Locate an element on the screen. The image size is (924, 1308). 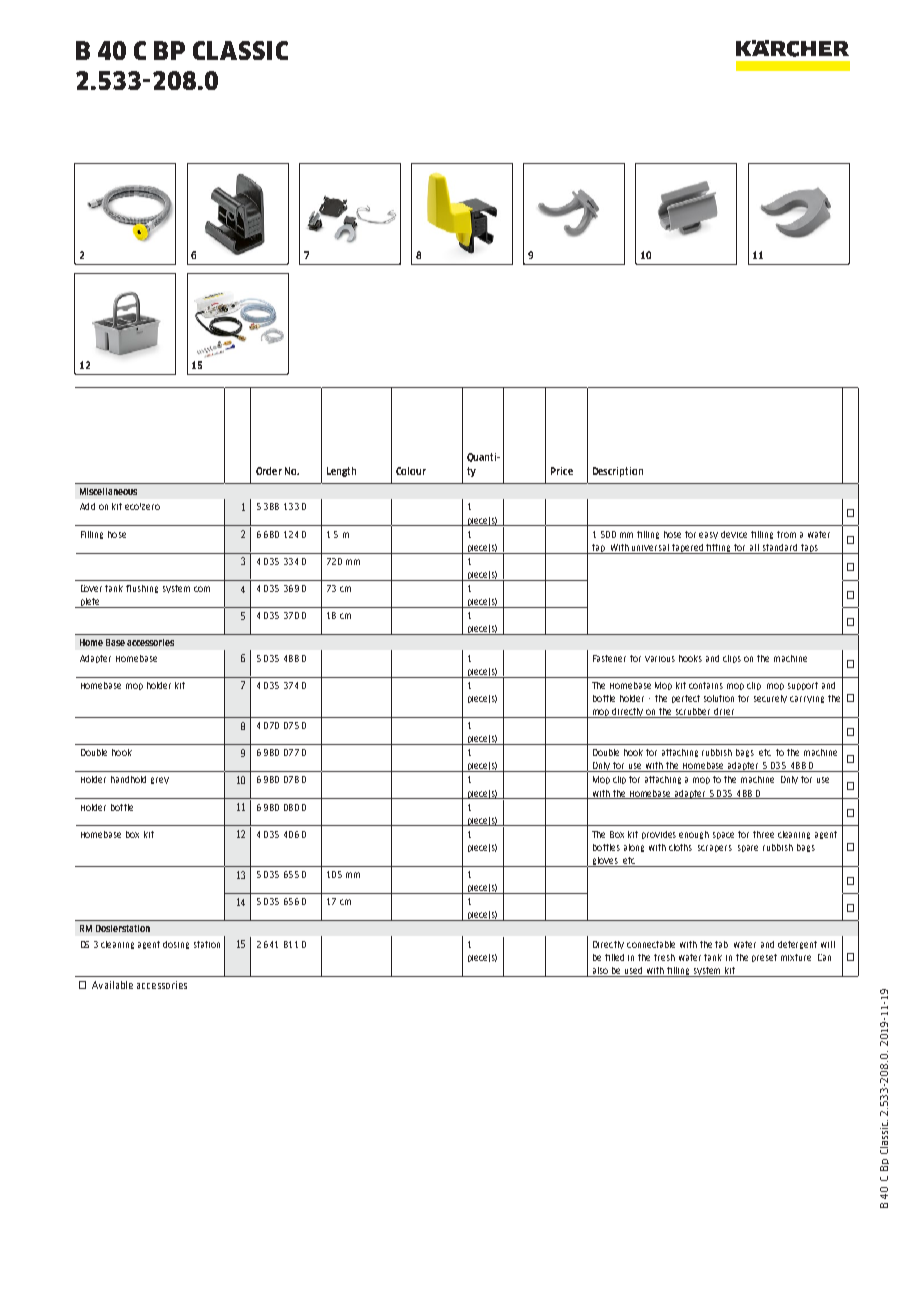
dosing is located at coordinates (176, 945).
